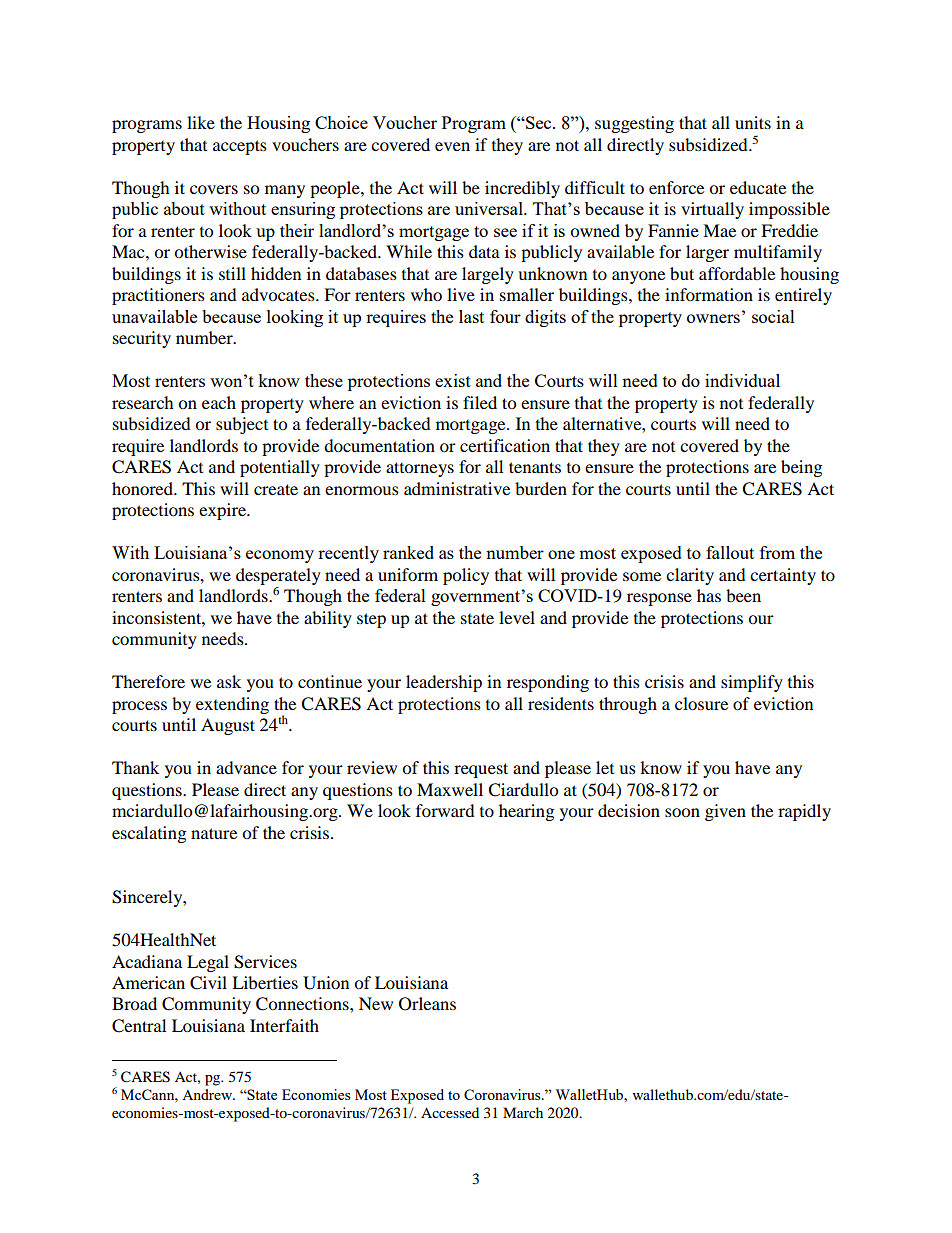 This document has height=1233, width=952. What do you see at coordinates (240, 147) in the document?
I see `accepts` at bounding box center [240, 147].
